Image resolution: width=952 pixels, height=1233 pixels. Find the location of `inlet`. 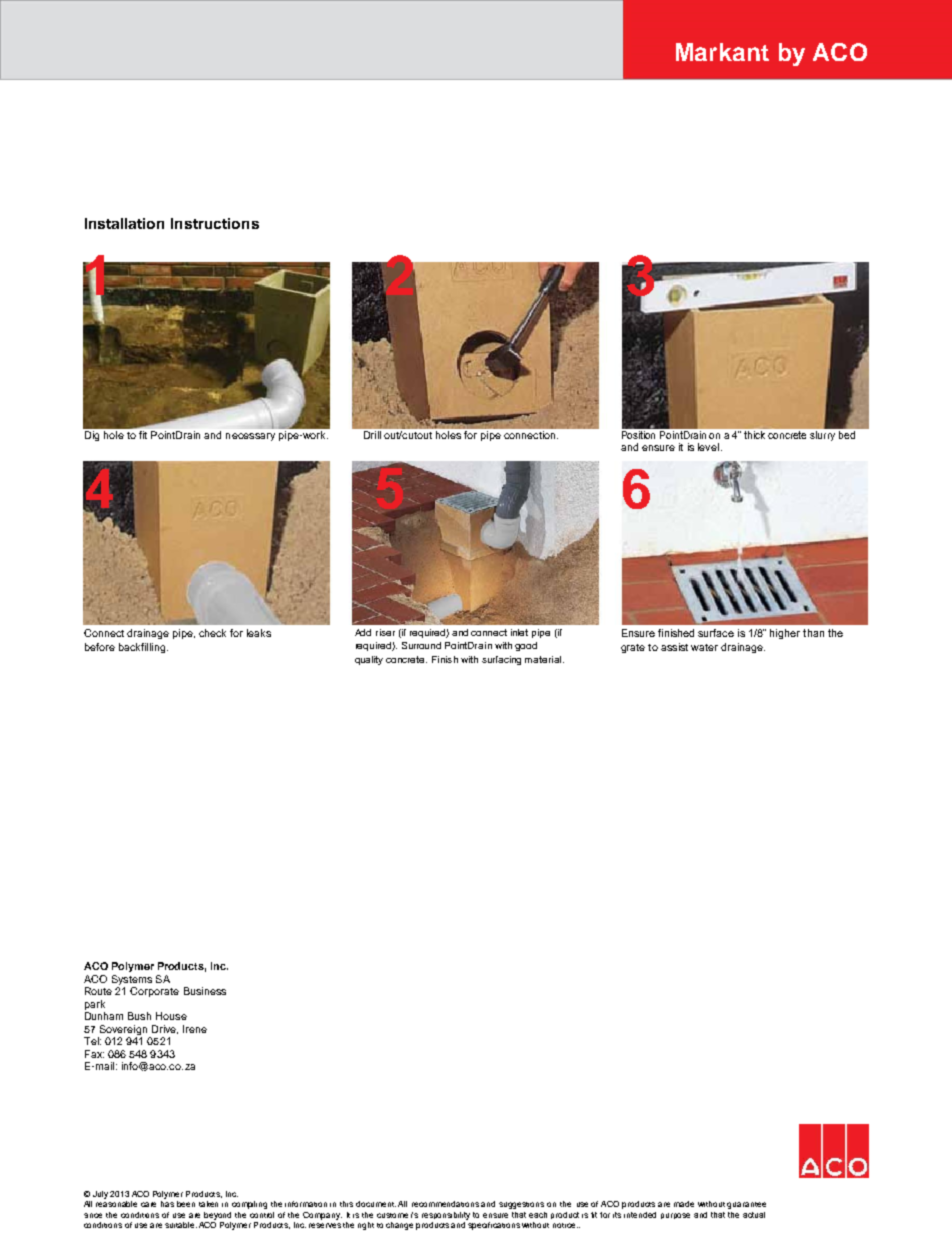

inlet is located at coordinates (519, 632).
